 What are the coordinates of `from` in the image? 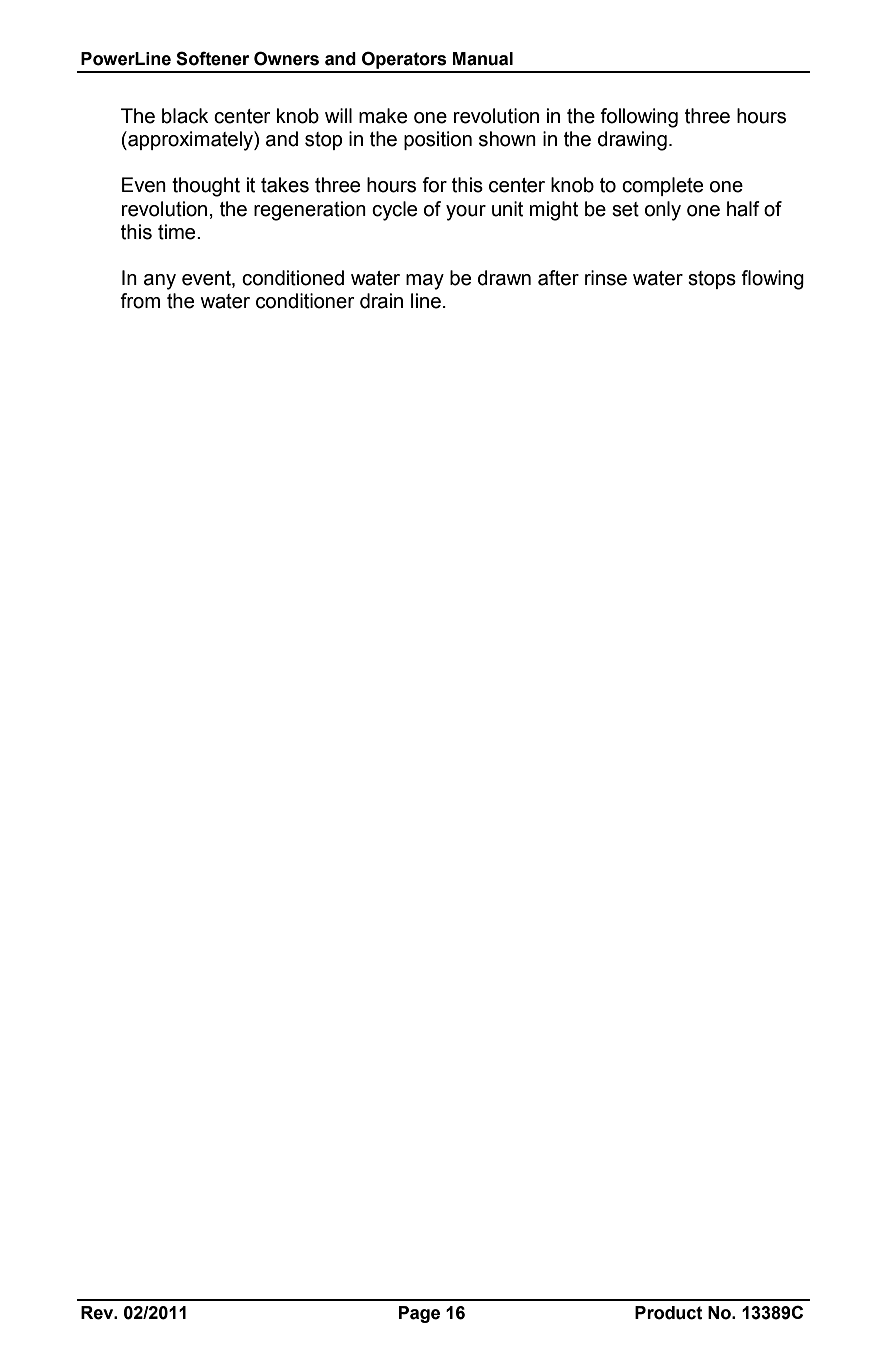 It's located at (140, 301).
